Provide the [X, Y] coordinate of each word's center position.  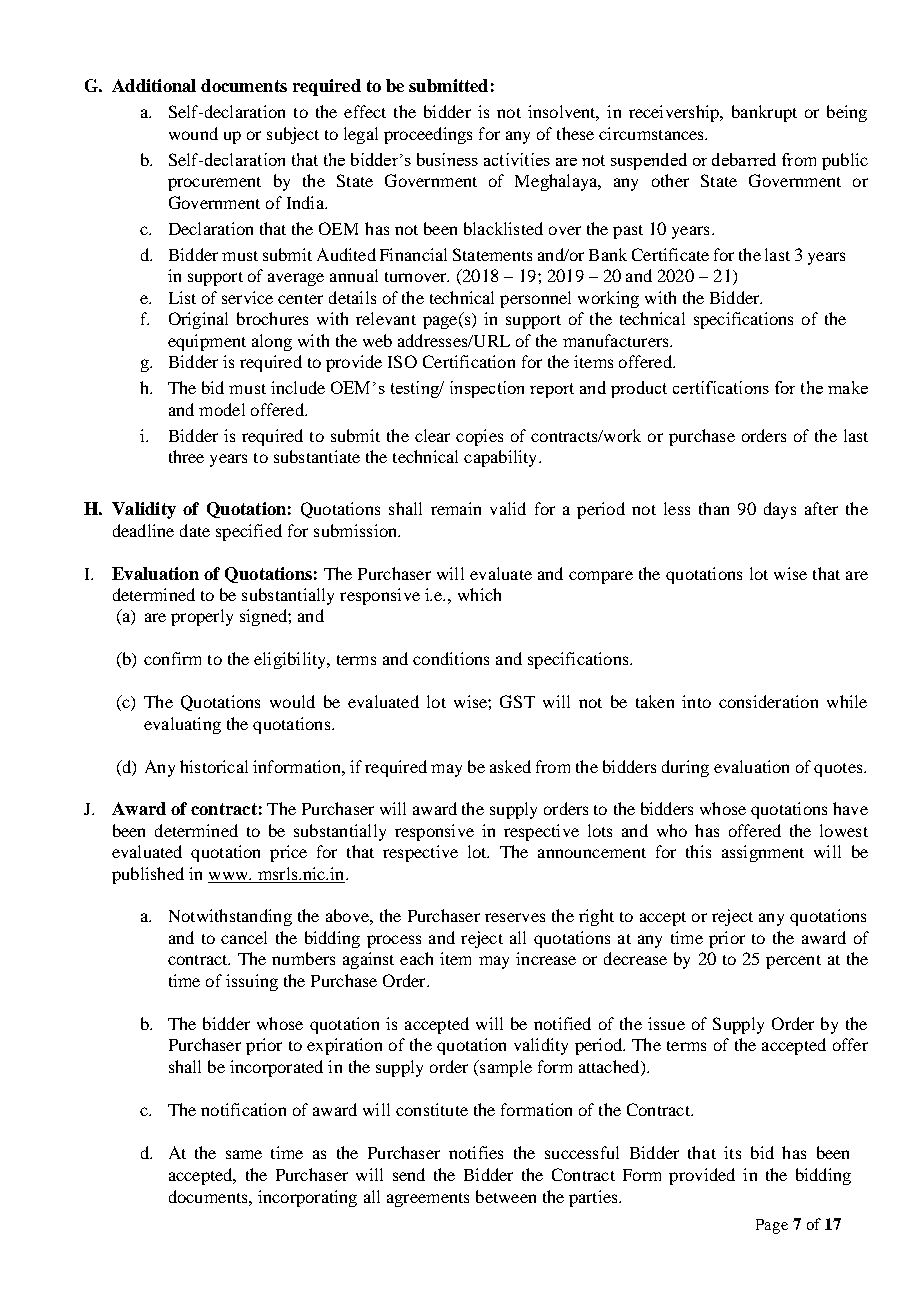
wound [193, 133]
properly [202, 617]
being [847, 113]
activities [517, 159]
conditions [451, 658]
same [244, 1154]
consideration [768, 701]
